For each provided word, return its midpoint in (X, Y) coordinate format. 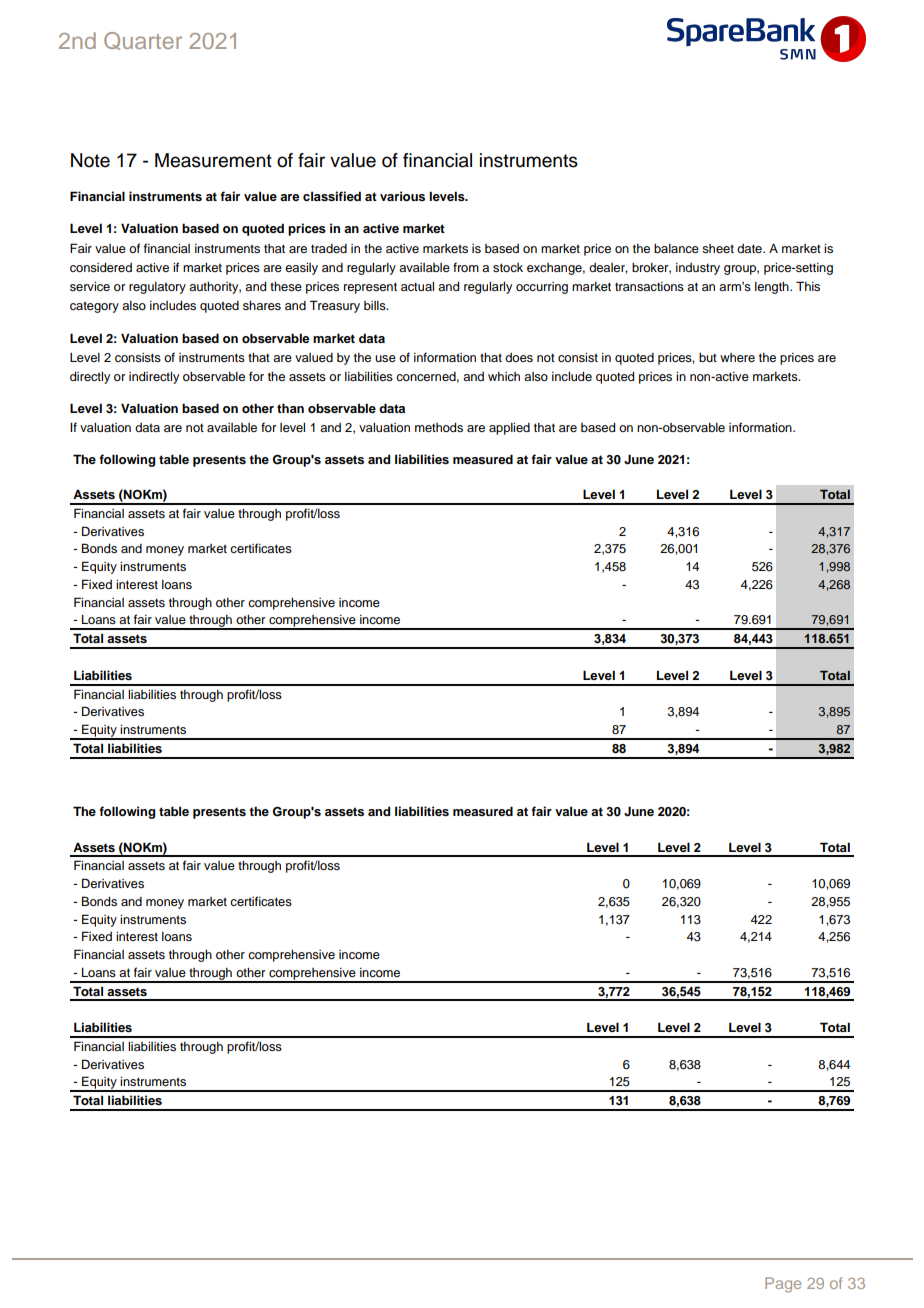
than (290, 408)
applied (509, 429)
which (504, 376)
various (402, 196)
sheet (718, 248)
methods (439, 427)
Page (783, 1285)
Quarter (143, 41)
